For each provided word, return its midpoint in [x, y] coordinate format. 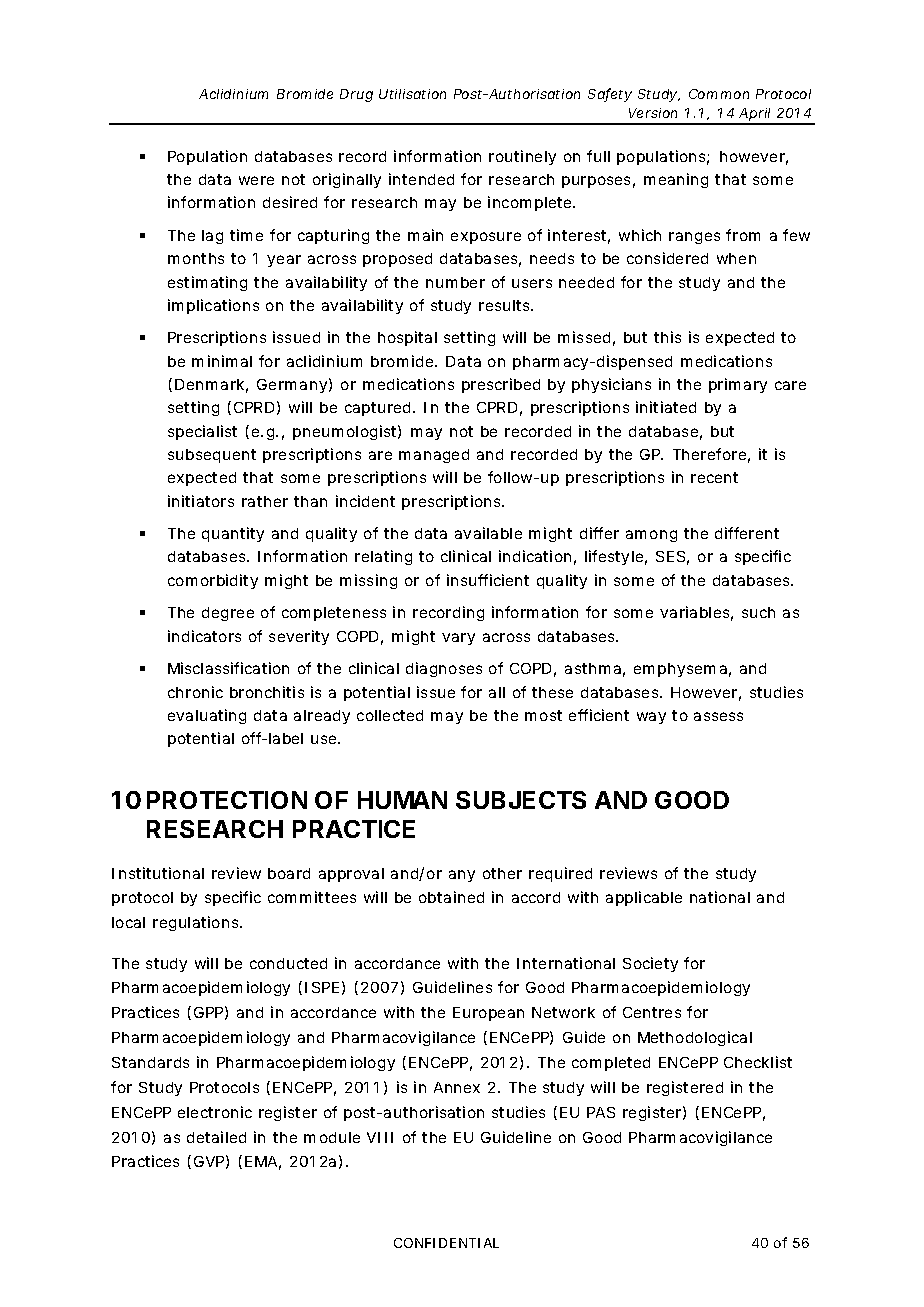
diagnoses [444, 669]
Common [719, 94]
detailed [216, 1137]
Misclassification [228, 668]
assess [718, 716]
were [256, 180]
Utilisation [412, 94]
